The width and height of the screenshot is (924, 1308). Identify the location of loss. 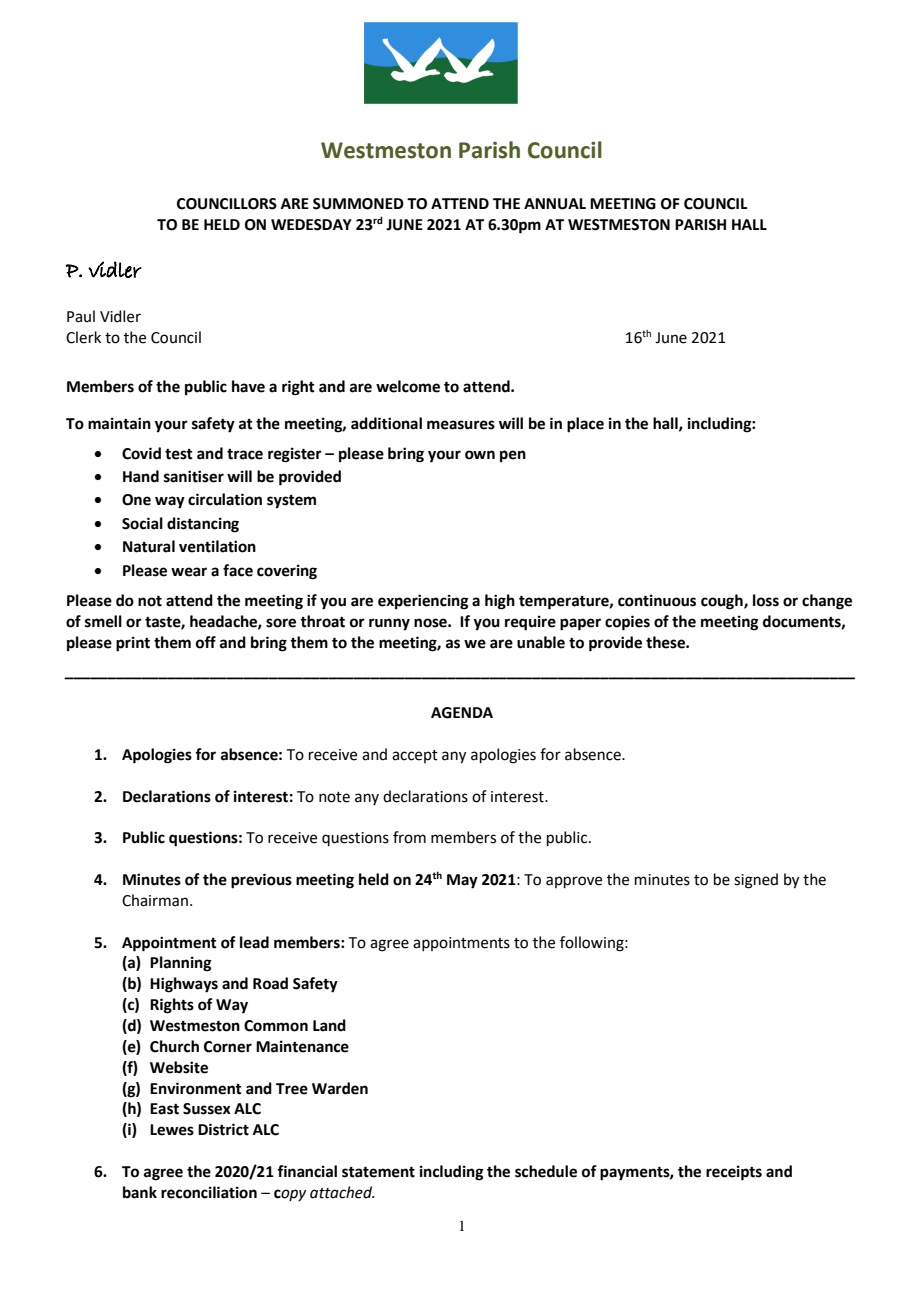
(766, 600).
